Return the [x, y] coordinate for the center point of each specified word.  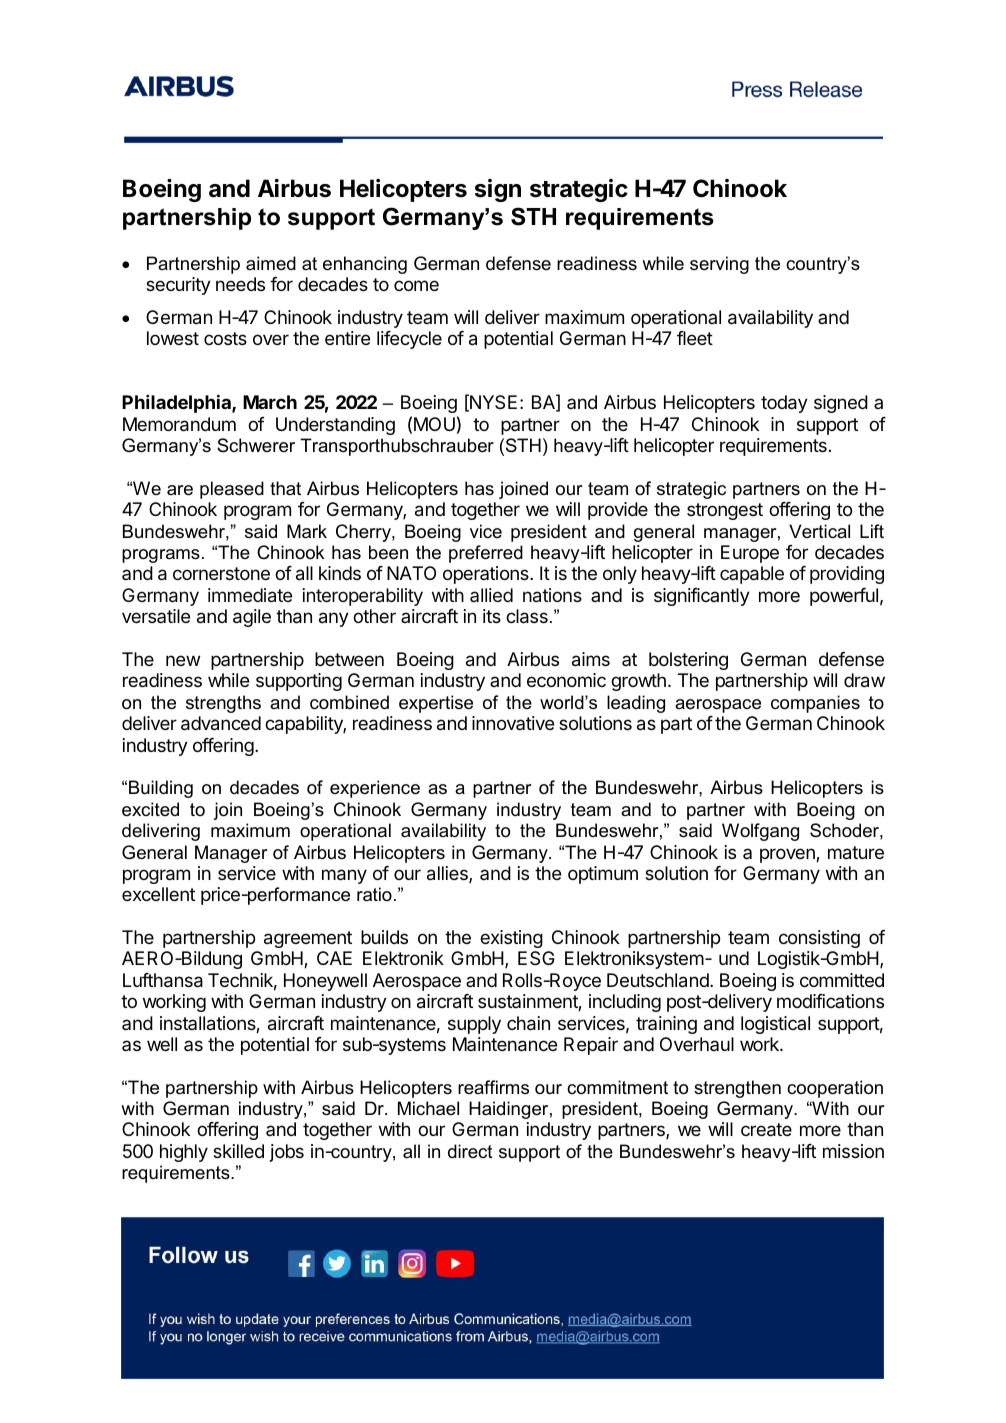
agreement [308, 939]
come [416, 285]
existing [511, 939]
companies [815, 704]
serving [719, 265]
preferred [486, 554]
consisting [819, 939]
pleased [232, 490]
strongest [725, 511]
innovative [513, 723]
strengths [223, 704]
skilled [238, 1151]
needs [240, 284]
